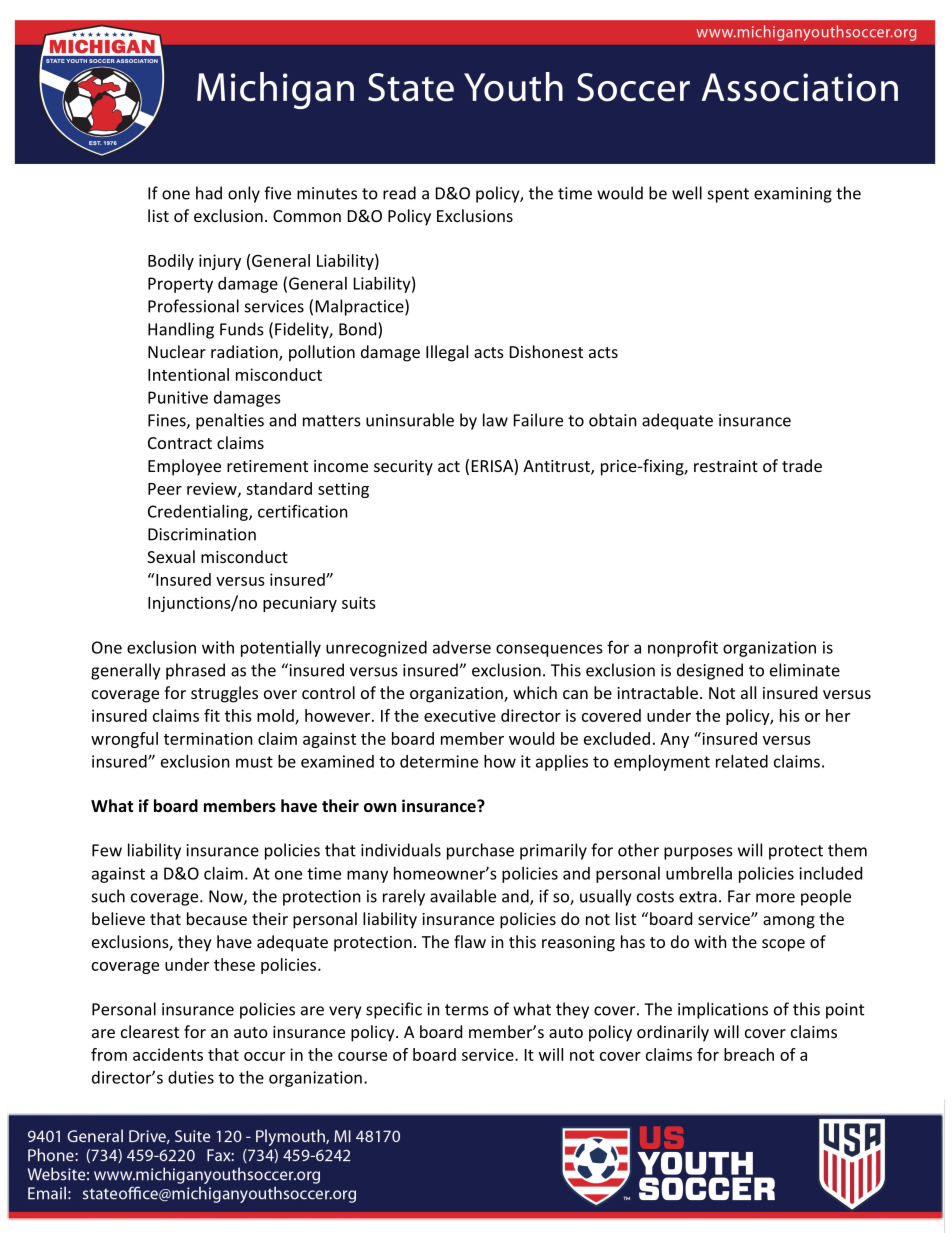 The height and width of the screenshot is (1233, 952). Describe the element at coordinates (749, 1054) in the screenshot. I see `breach` at that location.
